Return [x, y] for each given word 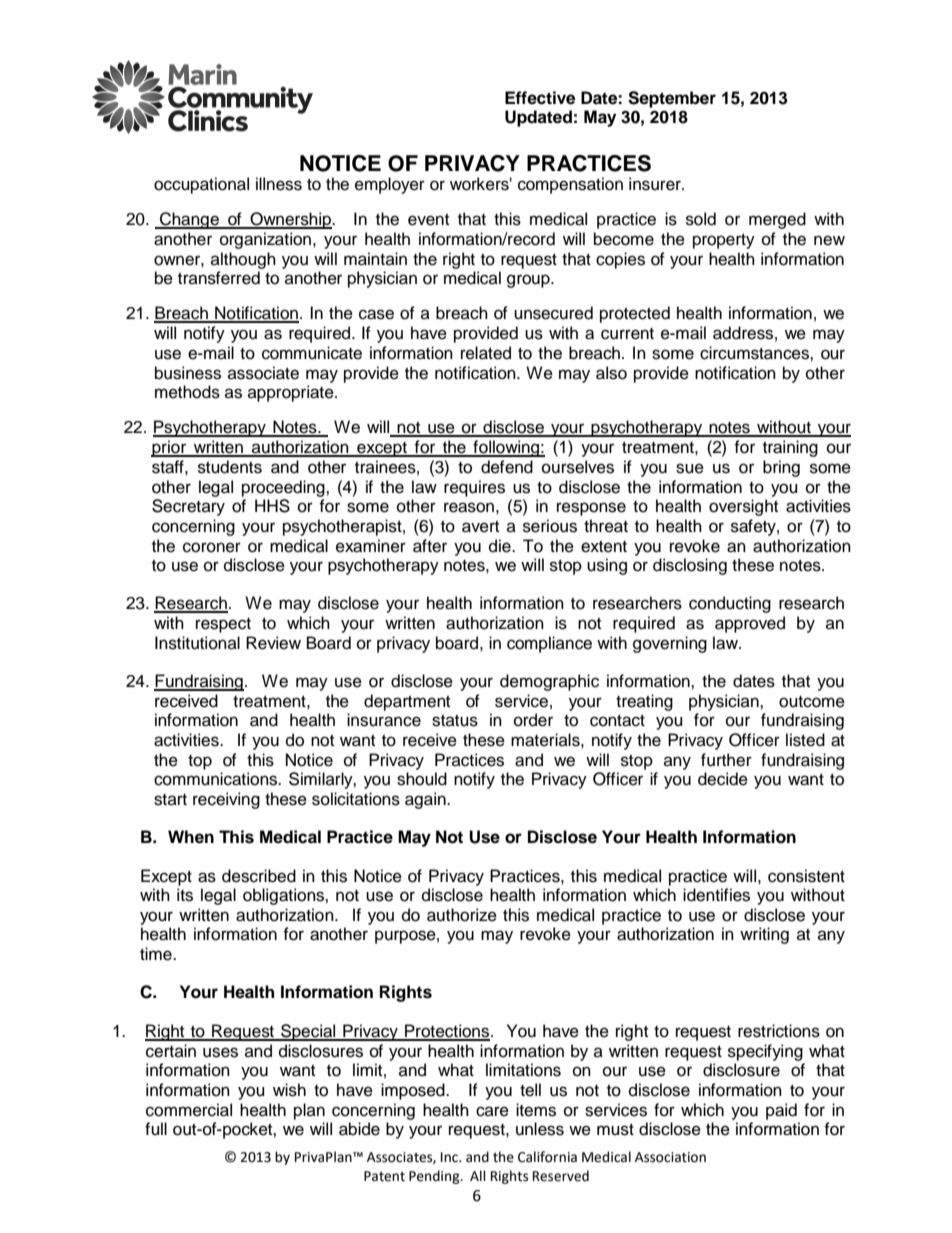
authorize [462, 915]
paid [781, 1111]
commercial [189, 1110]
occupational [201, 185]
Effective [540, 98]
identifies [716, 895]
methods [187, 392]
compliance [549, 644]
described [259, 876]
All [478, 1175]
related [486, 353]
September [672, 99]
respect [223, 625]
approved [750, 624]
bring [781, 468]
